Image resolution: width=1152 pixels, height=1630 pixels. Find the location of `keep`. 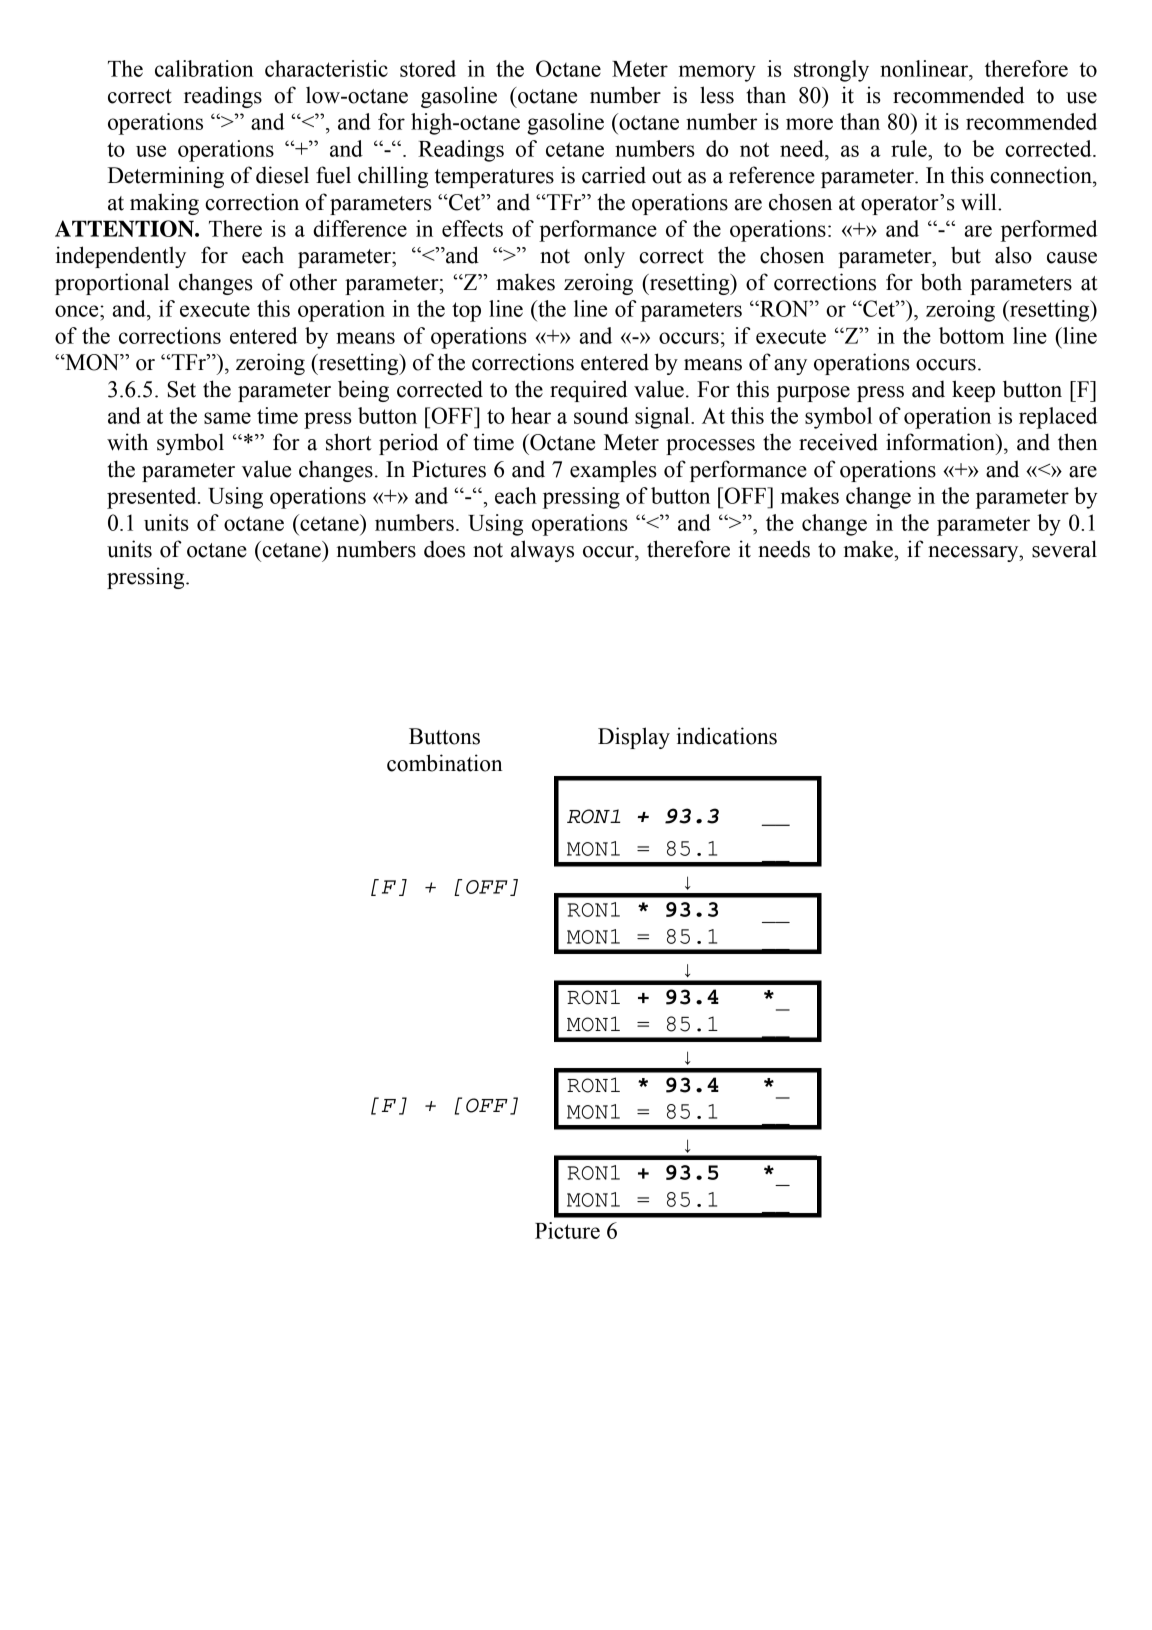

keep is located at coordinates (973, 391).
